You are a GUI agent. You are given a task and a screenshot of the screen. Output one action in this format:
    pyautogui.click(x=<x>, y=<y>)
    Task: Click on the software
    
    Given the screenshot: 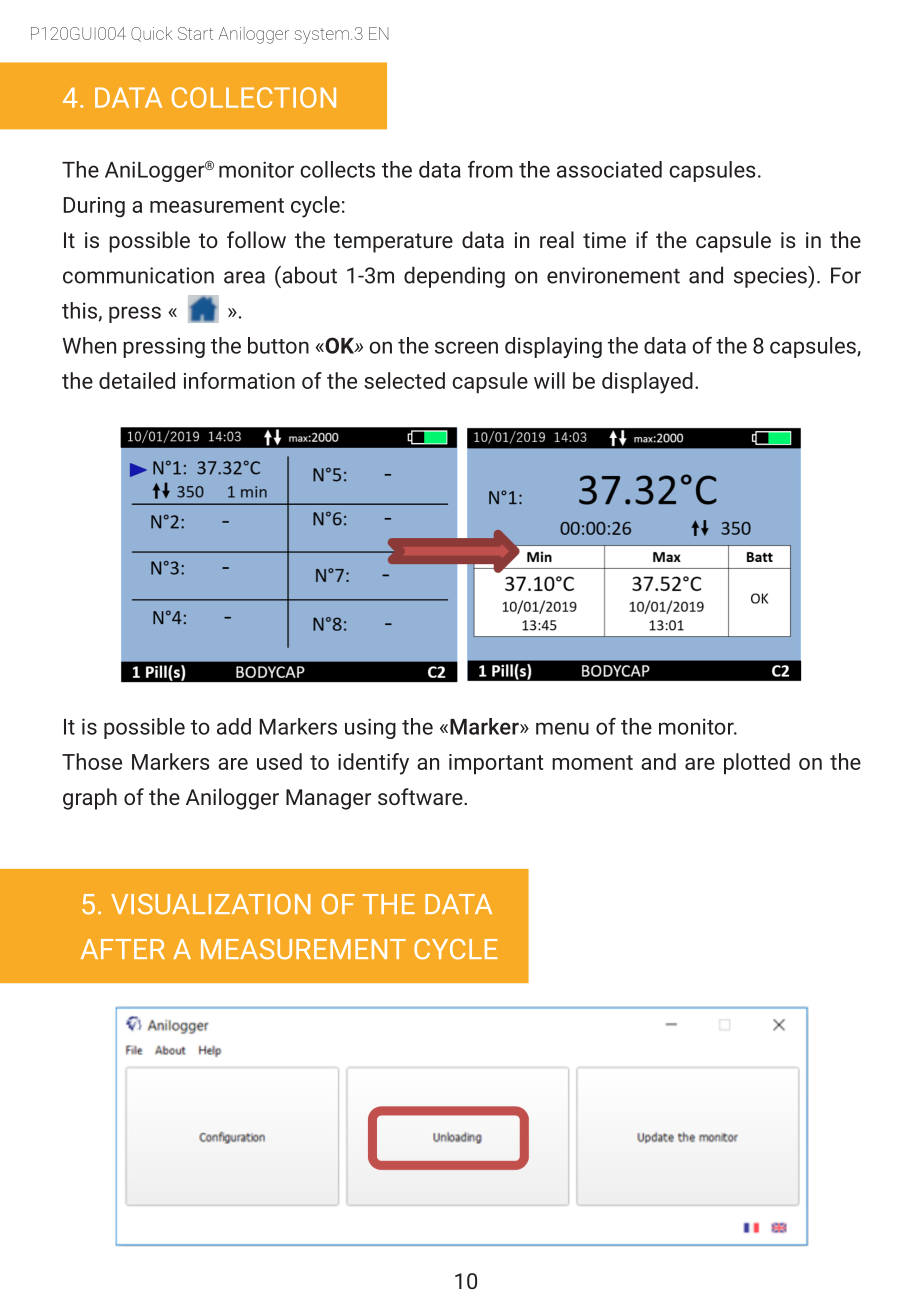 What is the action you would take?
    pyautogui.click(x=421, y=796)
